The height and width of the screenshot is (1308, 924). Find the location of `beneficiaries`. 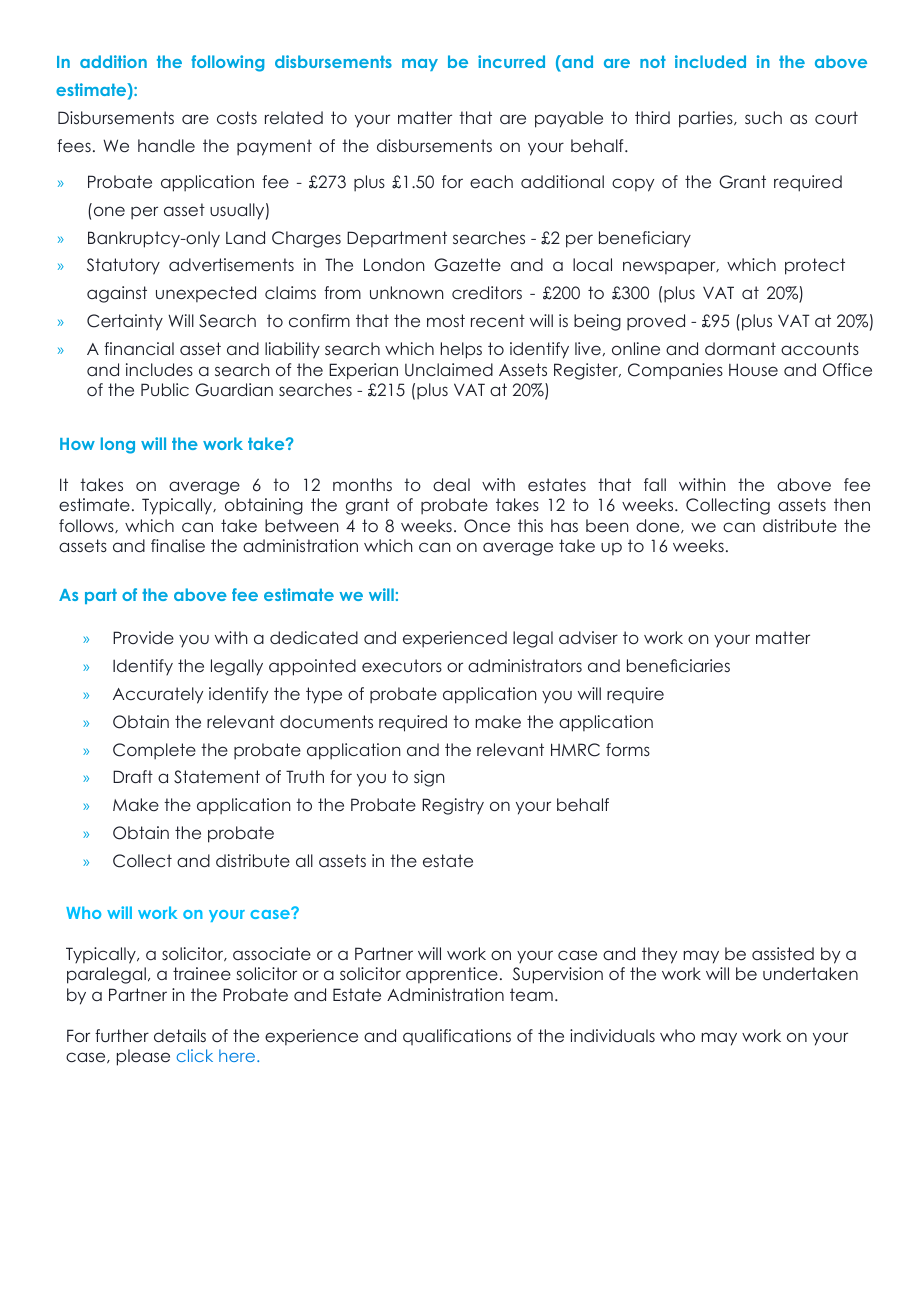

beneficiaries is located at coordinates (678, 665).
